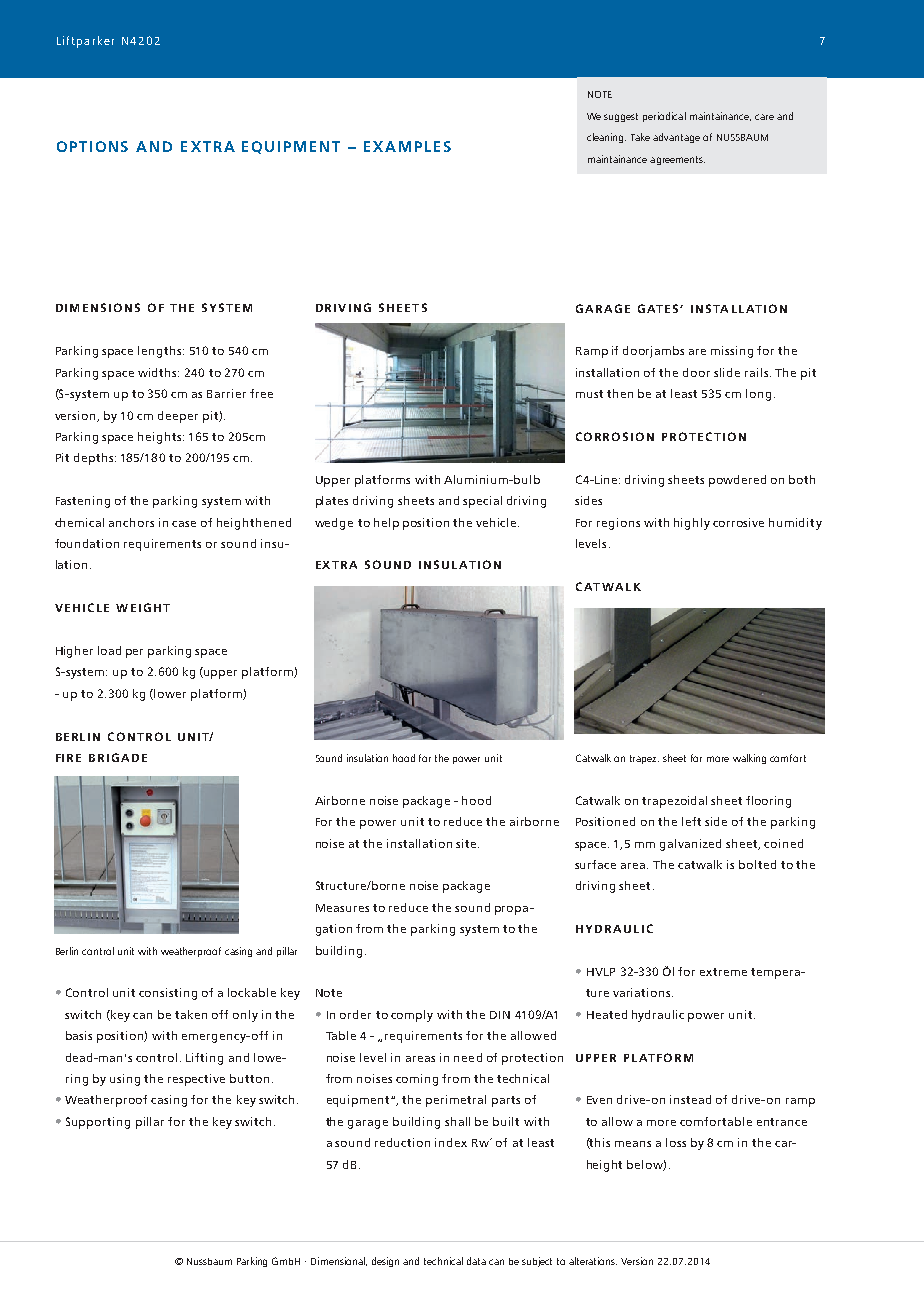 The height and width of the screenshot is (1297, 924). I want to click on data, so click(476, 1261).
